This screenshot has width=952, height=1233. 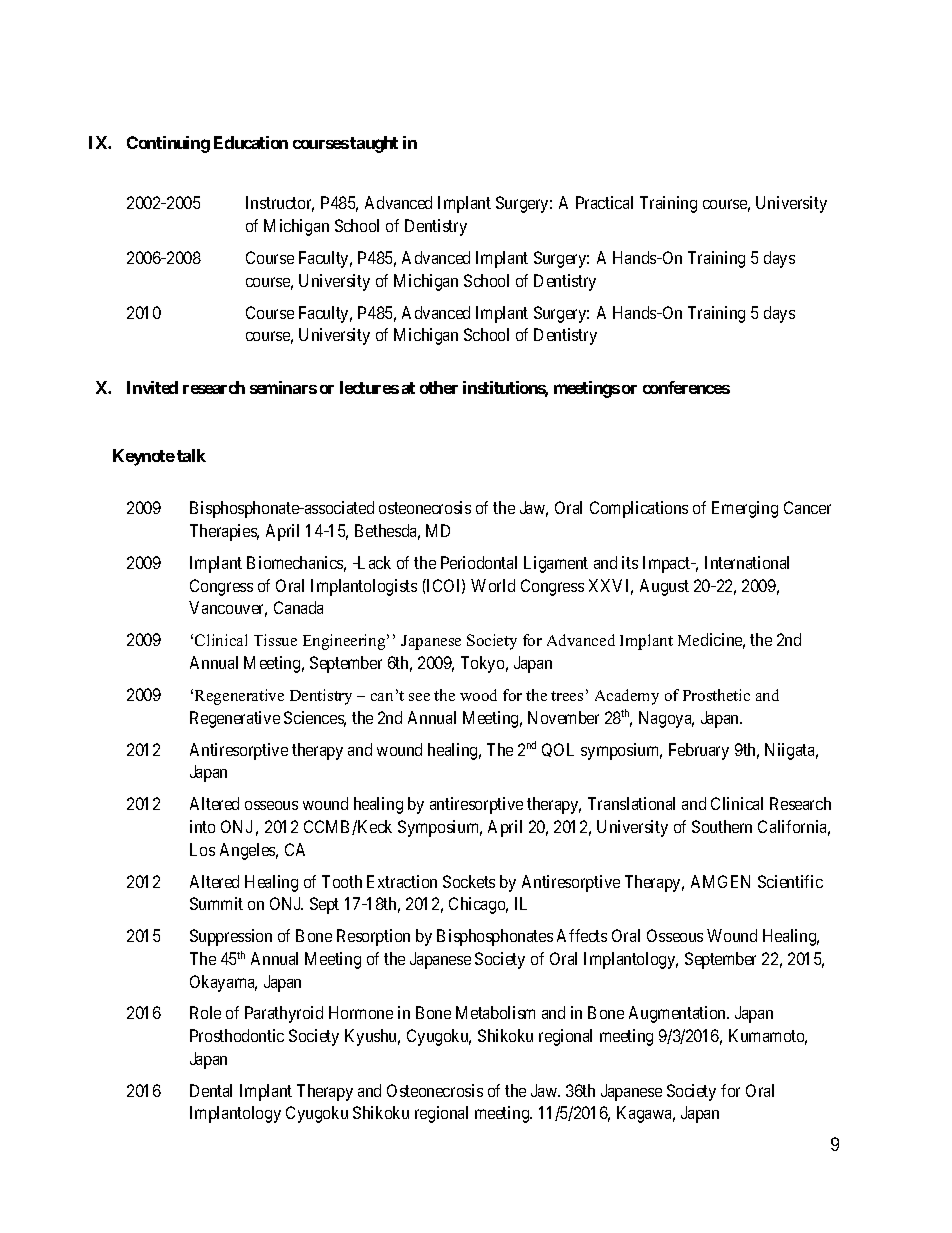 I want to click on taught, so click(x=374, y=144).
